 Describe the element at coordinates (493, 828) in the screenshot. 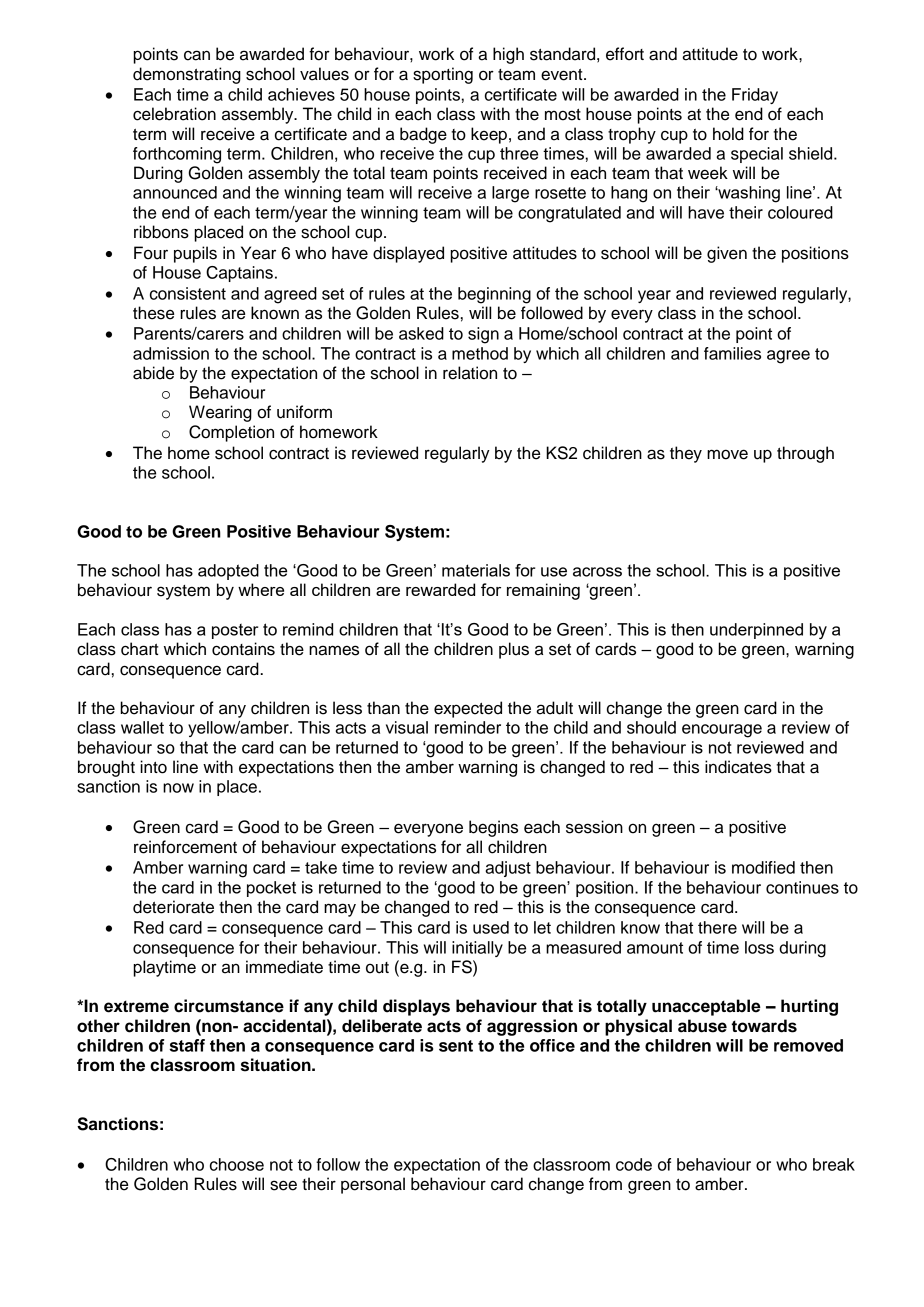

I see `begins` at that location.
